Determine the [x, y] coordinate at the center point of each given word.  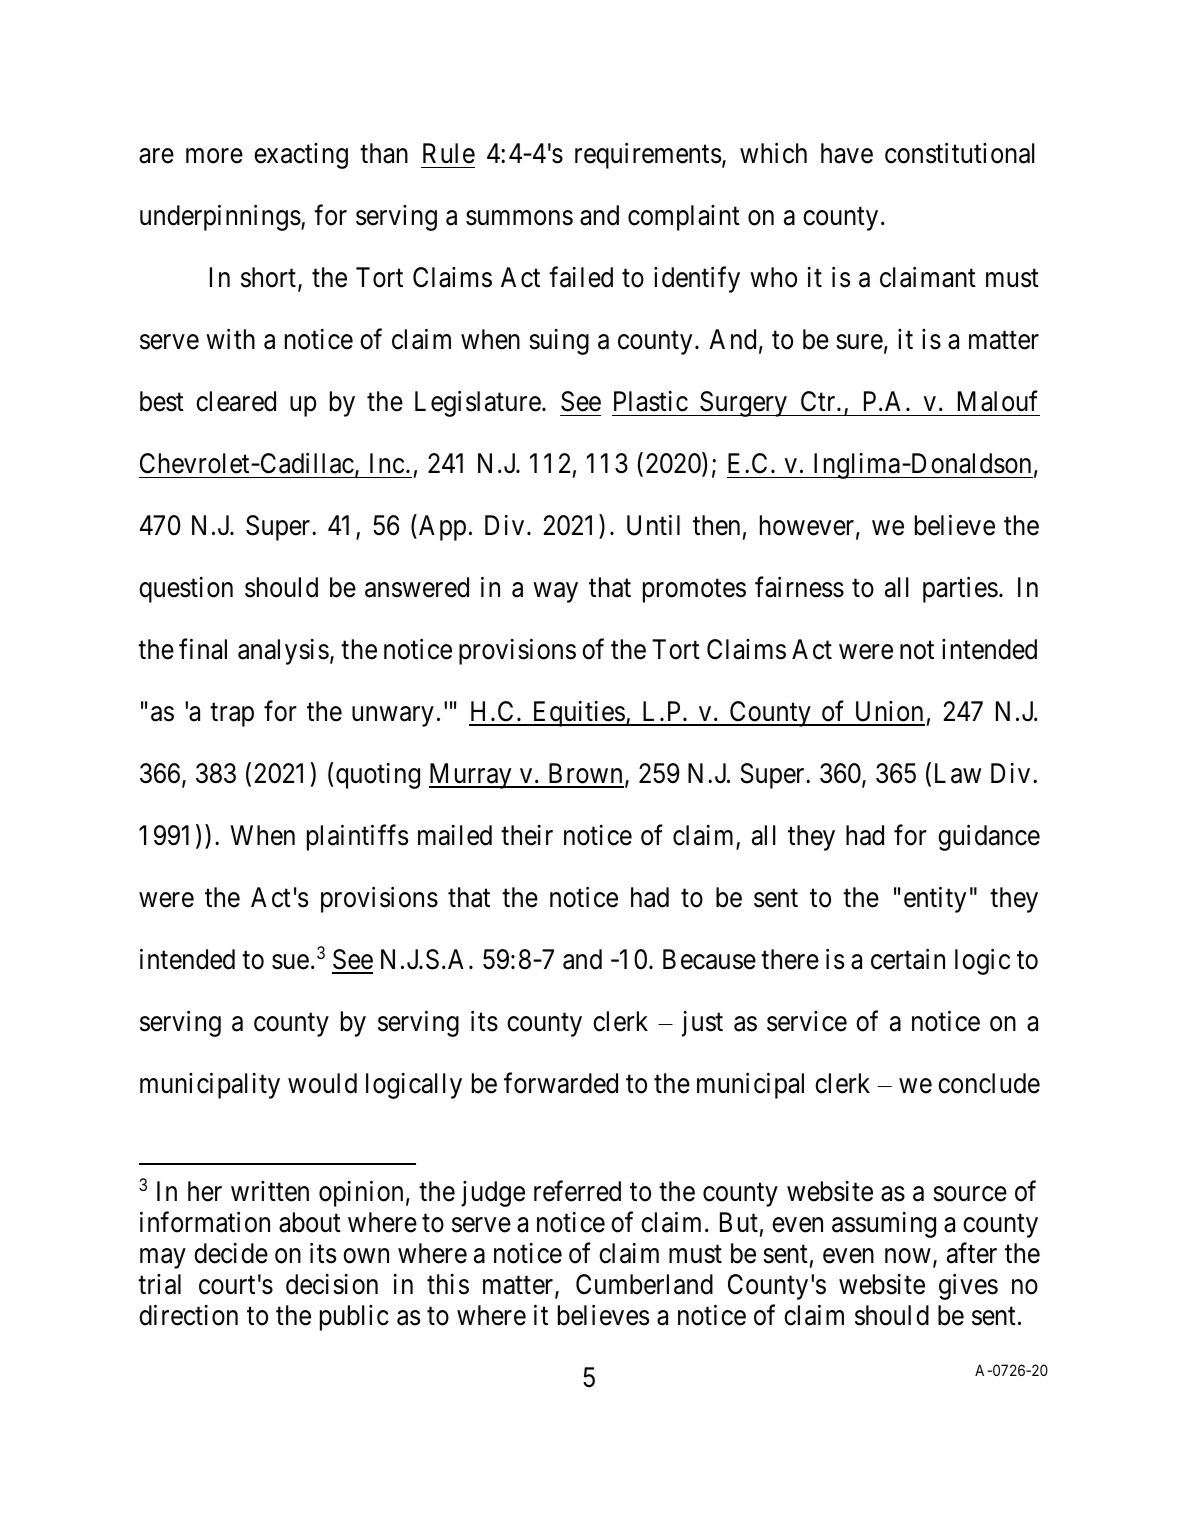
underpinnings [220, 218]
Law [958, 773]
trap [232, 715]
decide [231, 1253]
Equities [578, 714]
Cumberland [644, 1284]
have [847, 153]
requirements [648, 156]
